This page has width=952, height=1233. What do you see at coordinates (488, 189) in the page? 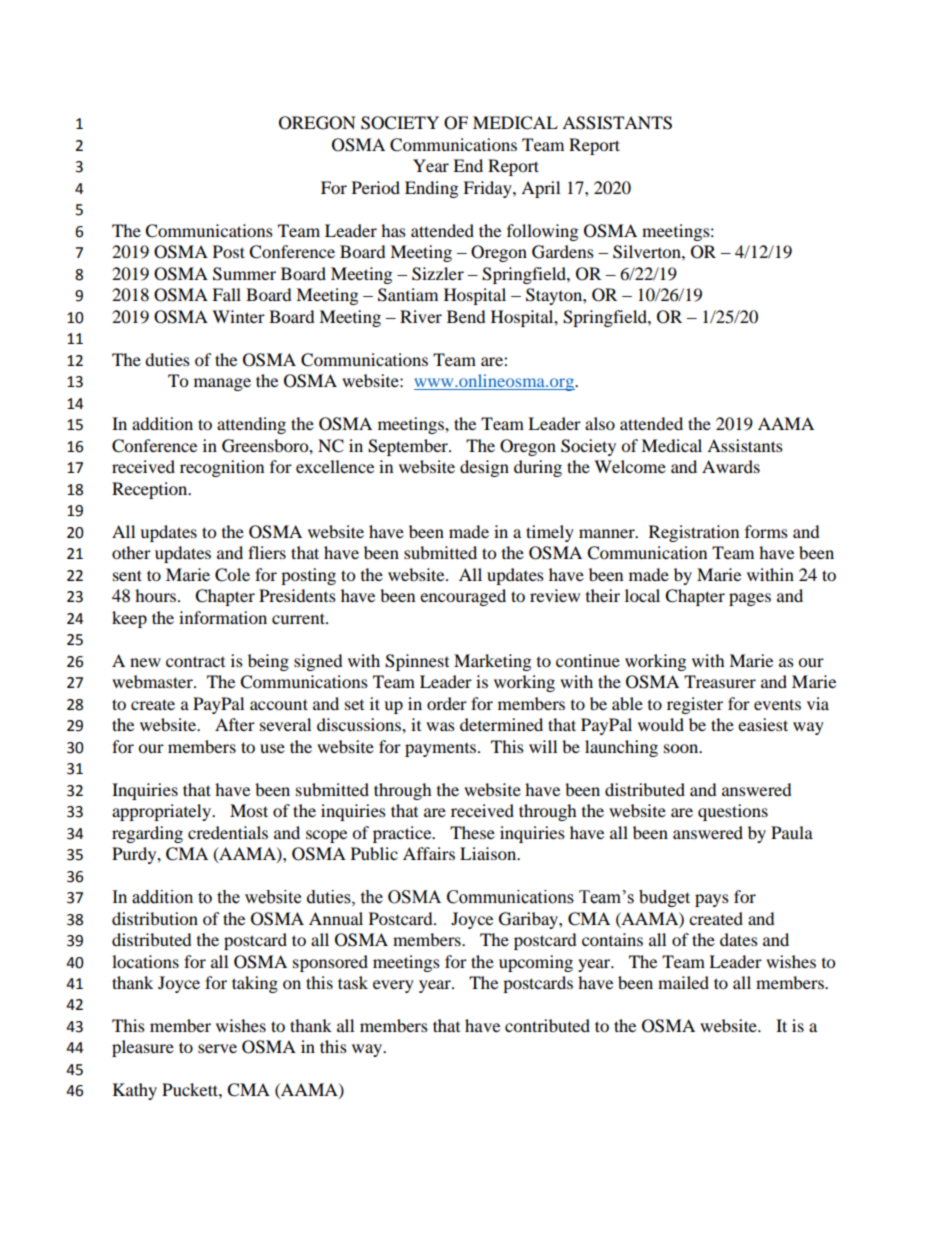
I see `Friday` at bounding box center [488, 189].
